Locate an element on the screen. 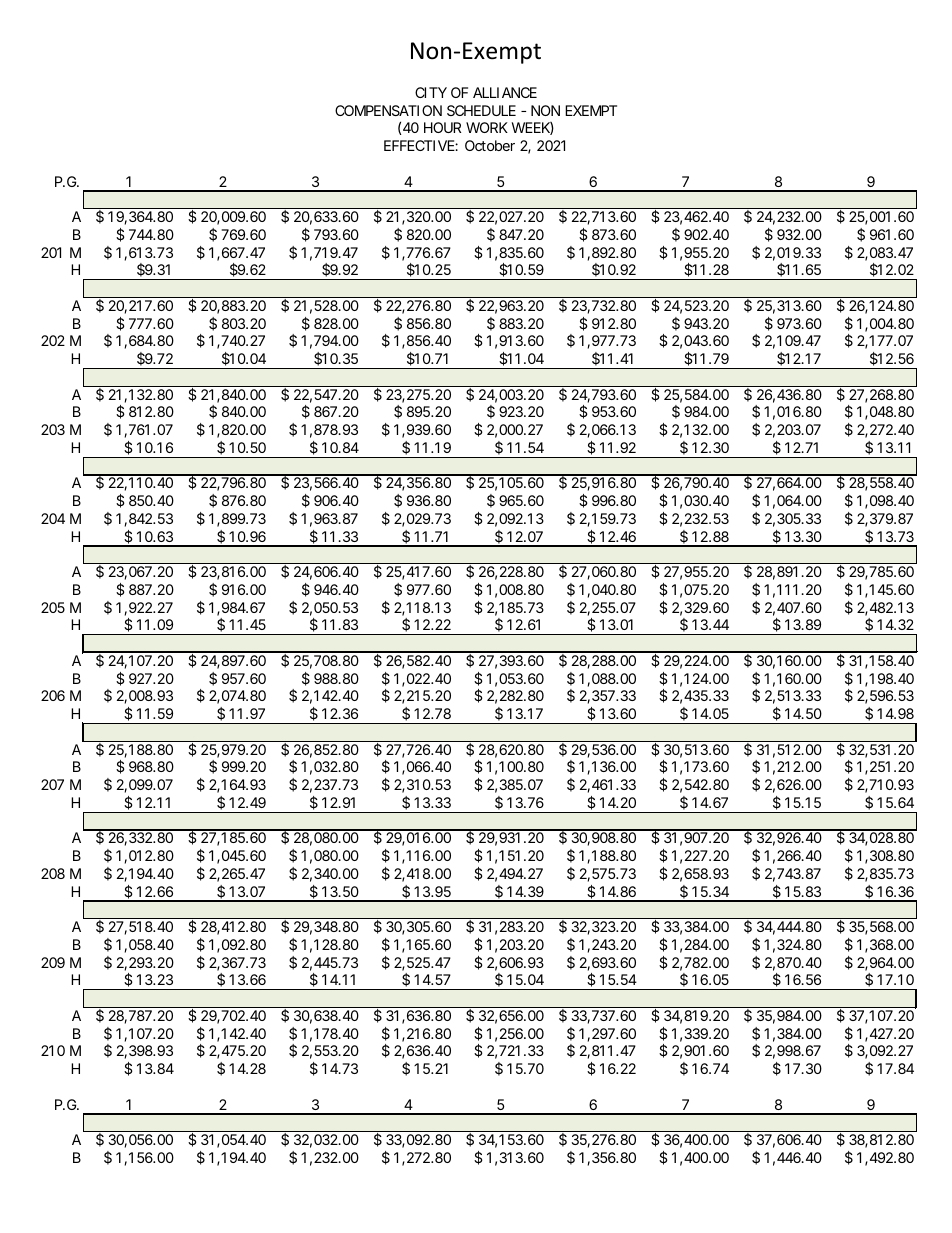 This screenshot has width=952, height=1233. SCHEDULE is located at coordinates (481, 110).
